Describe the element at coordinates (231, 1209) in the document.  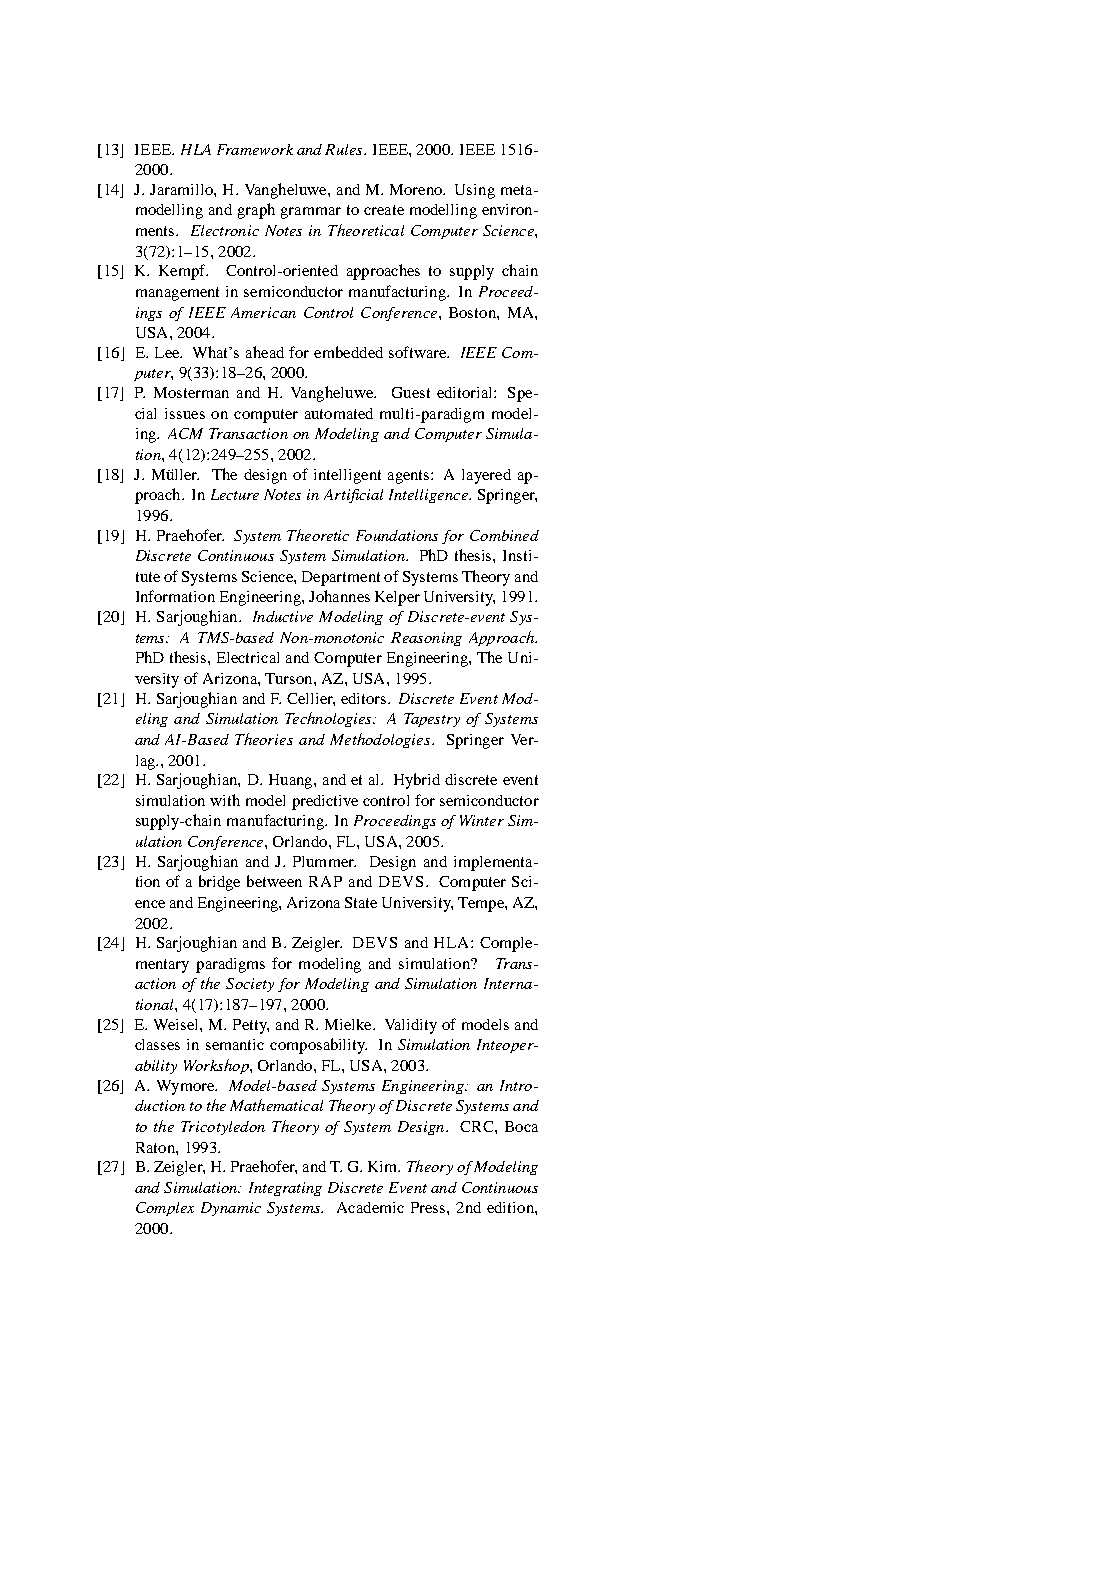
I see `Dynamic` at that location.
